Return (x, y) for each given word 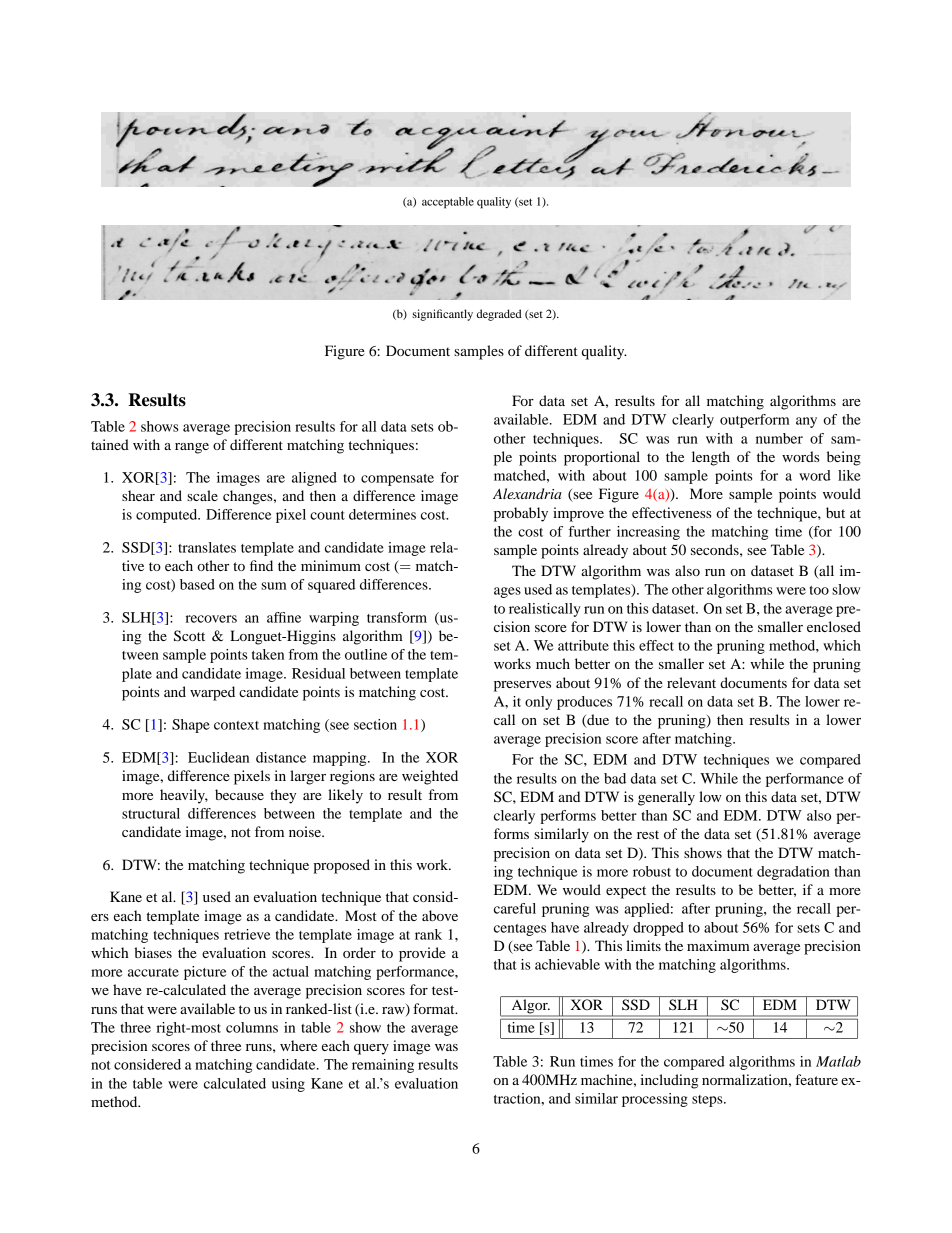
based (197, 584)
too (819, 590)
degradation (793, 873)
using (288, 1085)
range (192, 448)
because (239, 794)
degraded (499, 315)
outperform (755, 421)
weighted (430, 777)
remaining (383, 1066)
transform (397, 617)
